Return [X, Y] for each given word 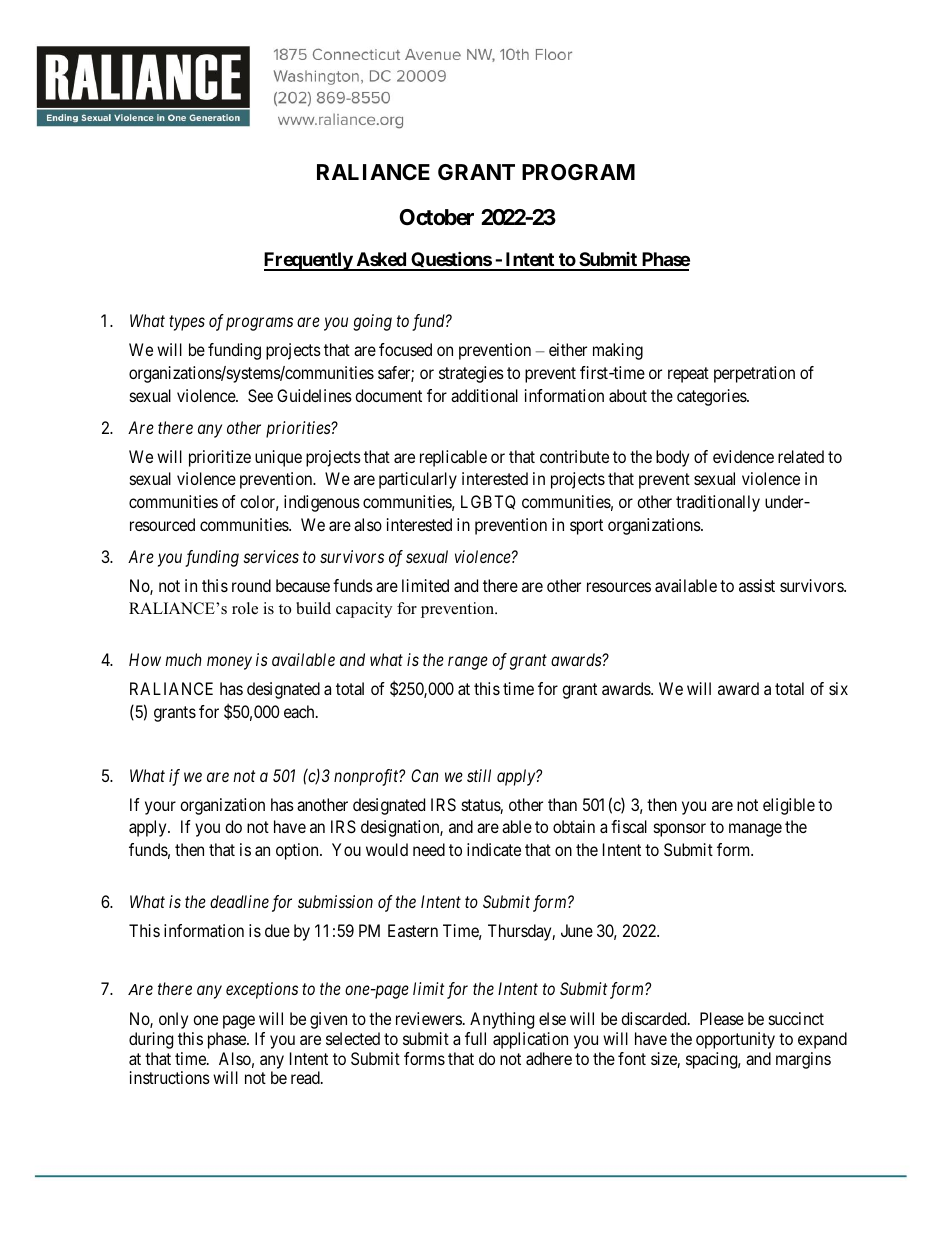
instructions [170, 1077]
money [229, 663]
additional [484, 395]
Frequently [309, 261]
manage [755, 830]
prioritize [220, 458]
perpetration [754, 374]
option [298, 851]
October [436, 217]
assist [757, 585]
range [468, 663]
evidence [743, 456]
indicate [494, 849]
